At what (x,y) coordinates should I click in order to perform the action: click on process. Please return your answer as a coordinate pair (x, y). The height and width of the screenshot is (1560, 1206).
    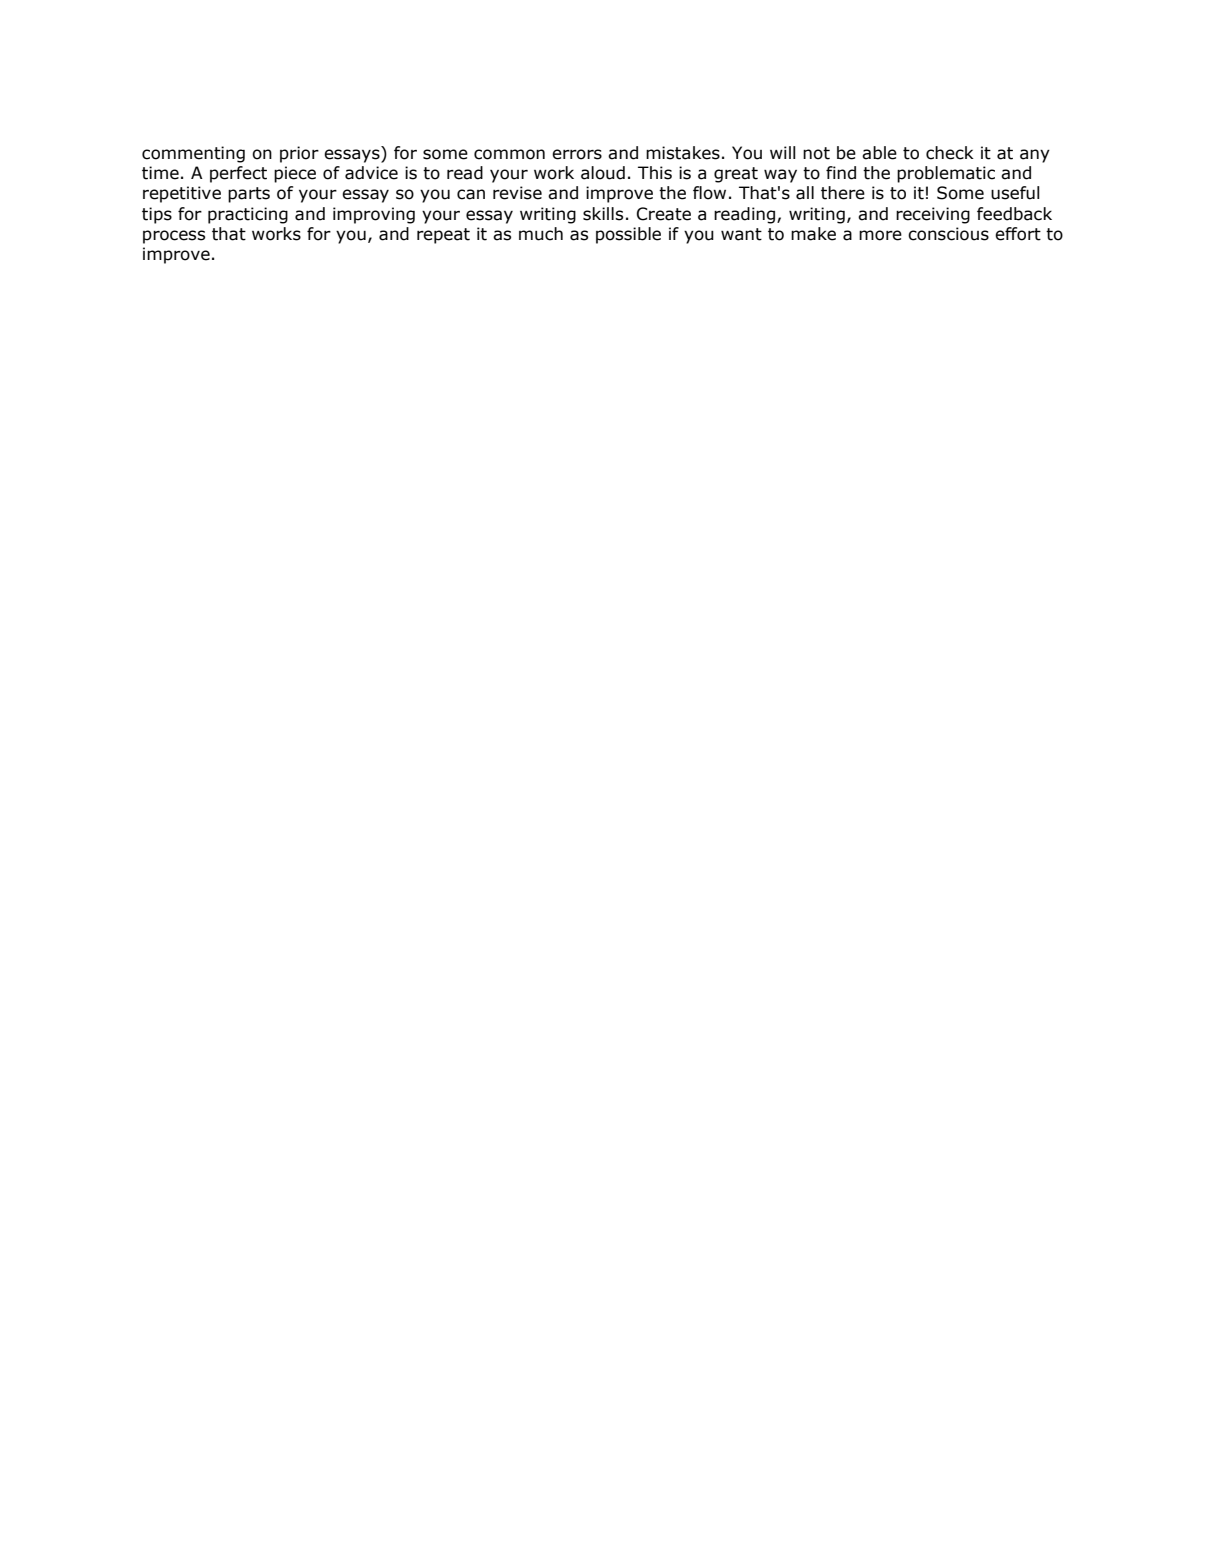
    Looking at the image, I should click on (174, 237).
